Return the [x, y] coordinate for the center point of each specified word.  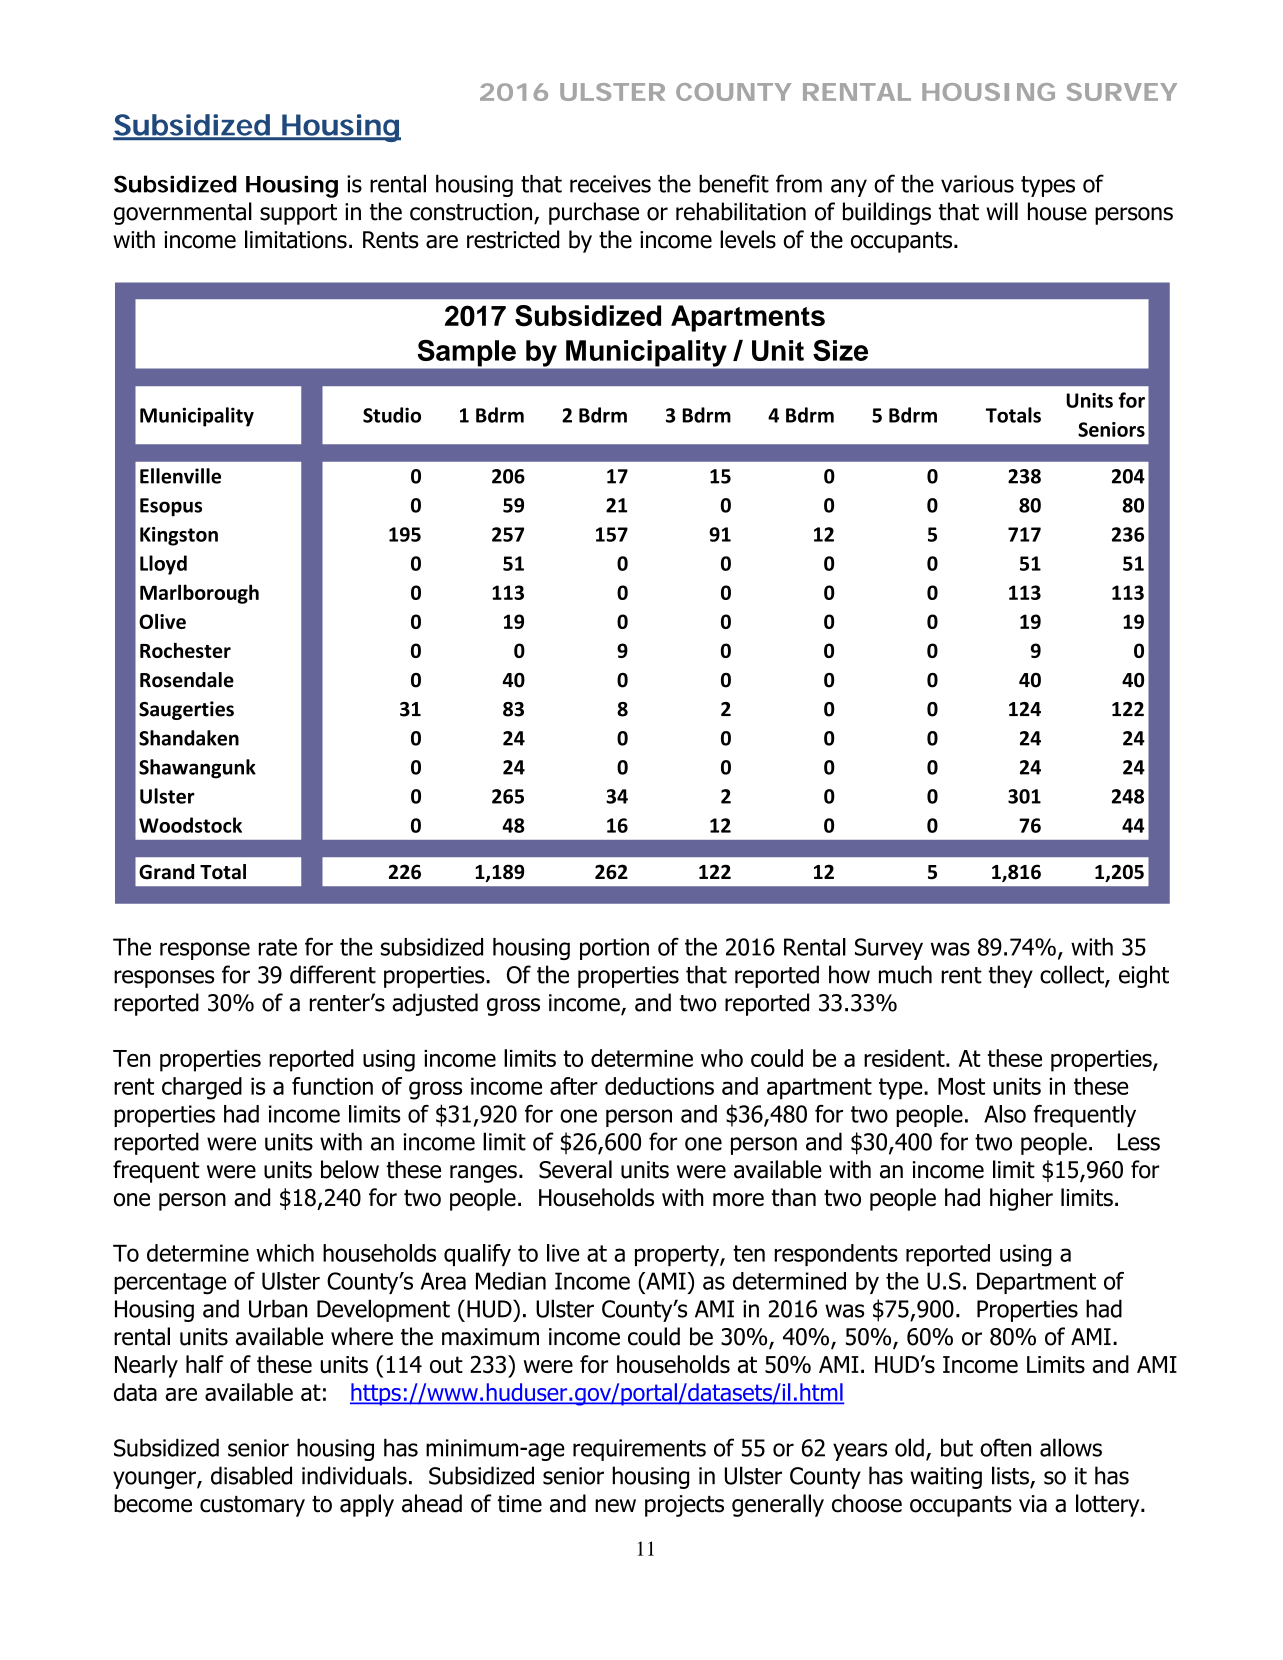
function [332, 1086]
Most [961, 1086]
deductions [659, 1086]
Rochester [185, 650]
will [1002, 211]
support [298, 214]
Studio [392, 415]
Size [840, 350]
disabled [251, 1475]
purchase [594, 213]
